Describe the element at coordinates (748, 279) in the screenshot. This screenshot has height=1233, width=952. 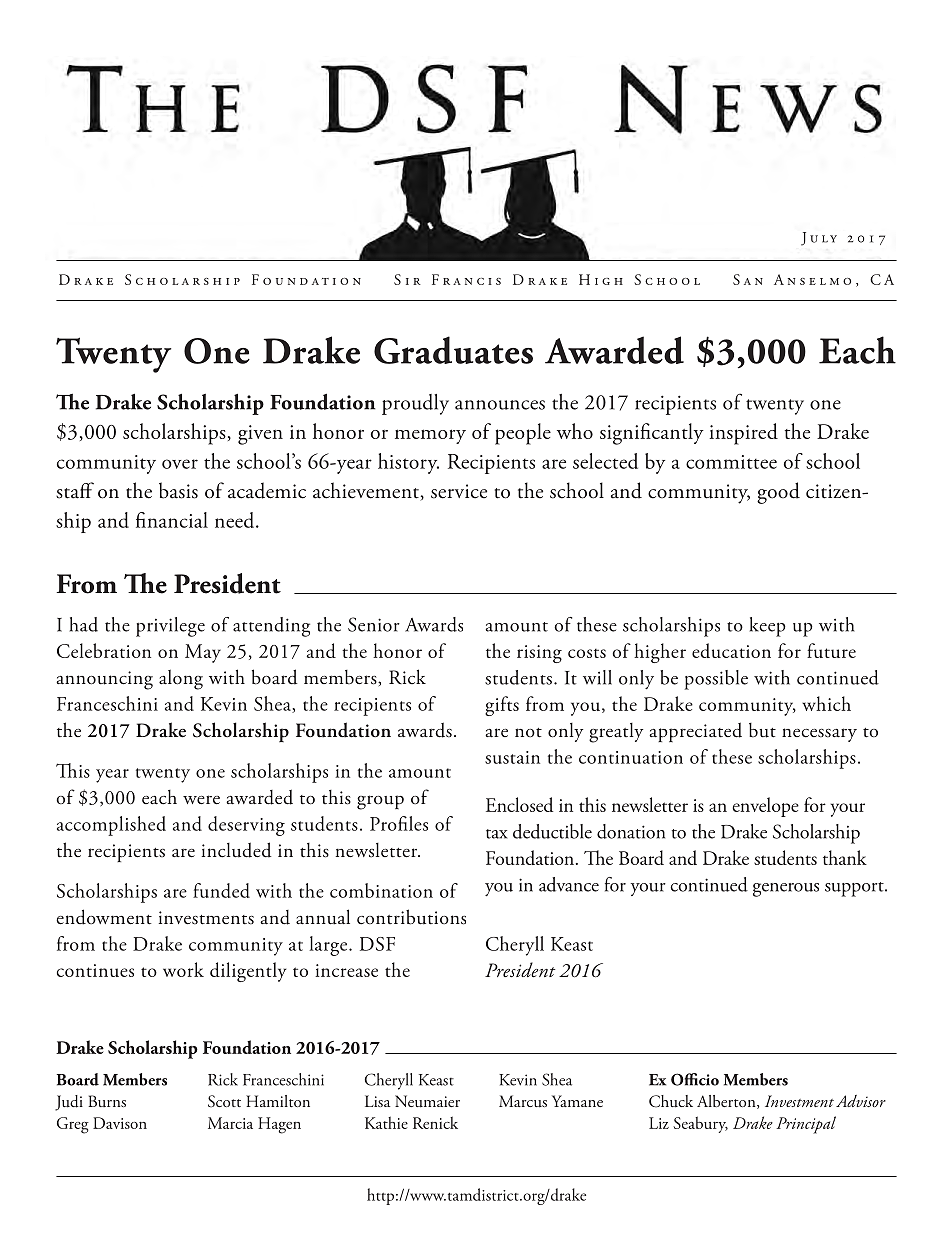
I see `San` at that location.
